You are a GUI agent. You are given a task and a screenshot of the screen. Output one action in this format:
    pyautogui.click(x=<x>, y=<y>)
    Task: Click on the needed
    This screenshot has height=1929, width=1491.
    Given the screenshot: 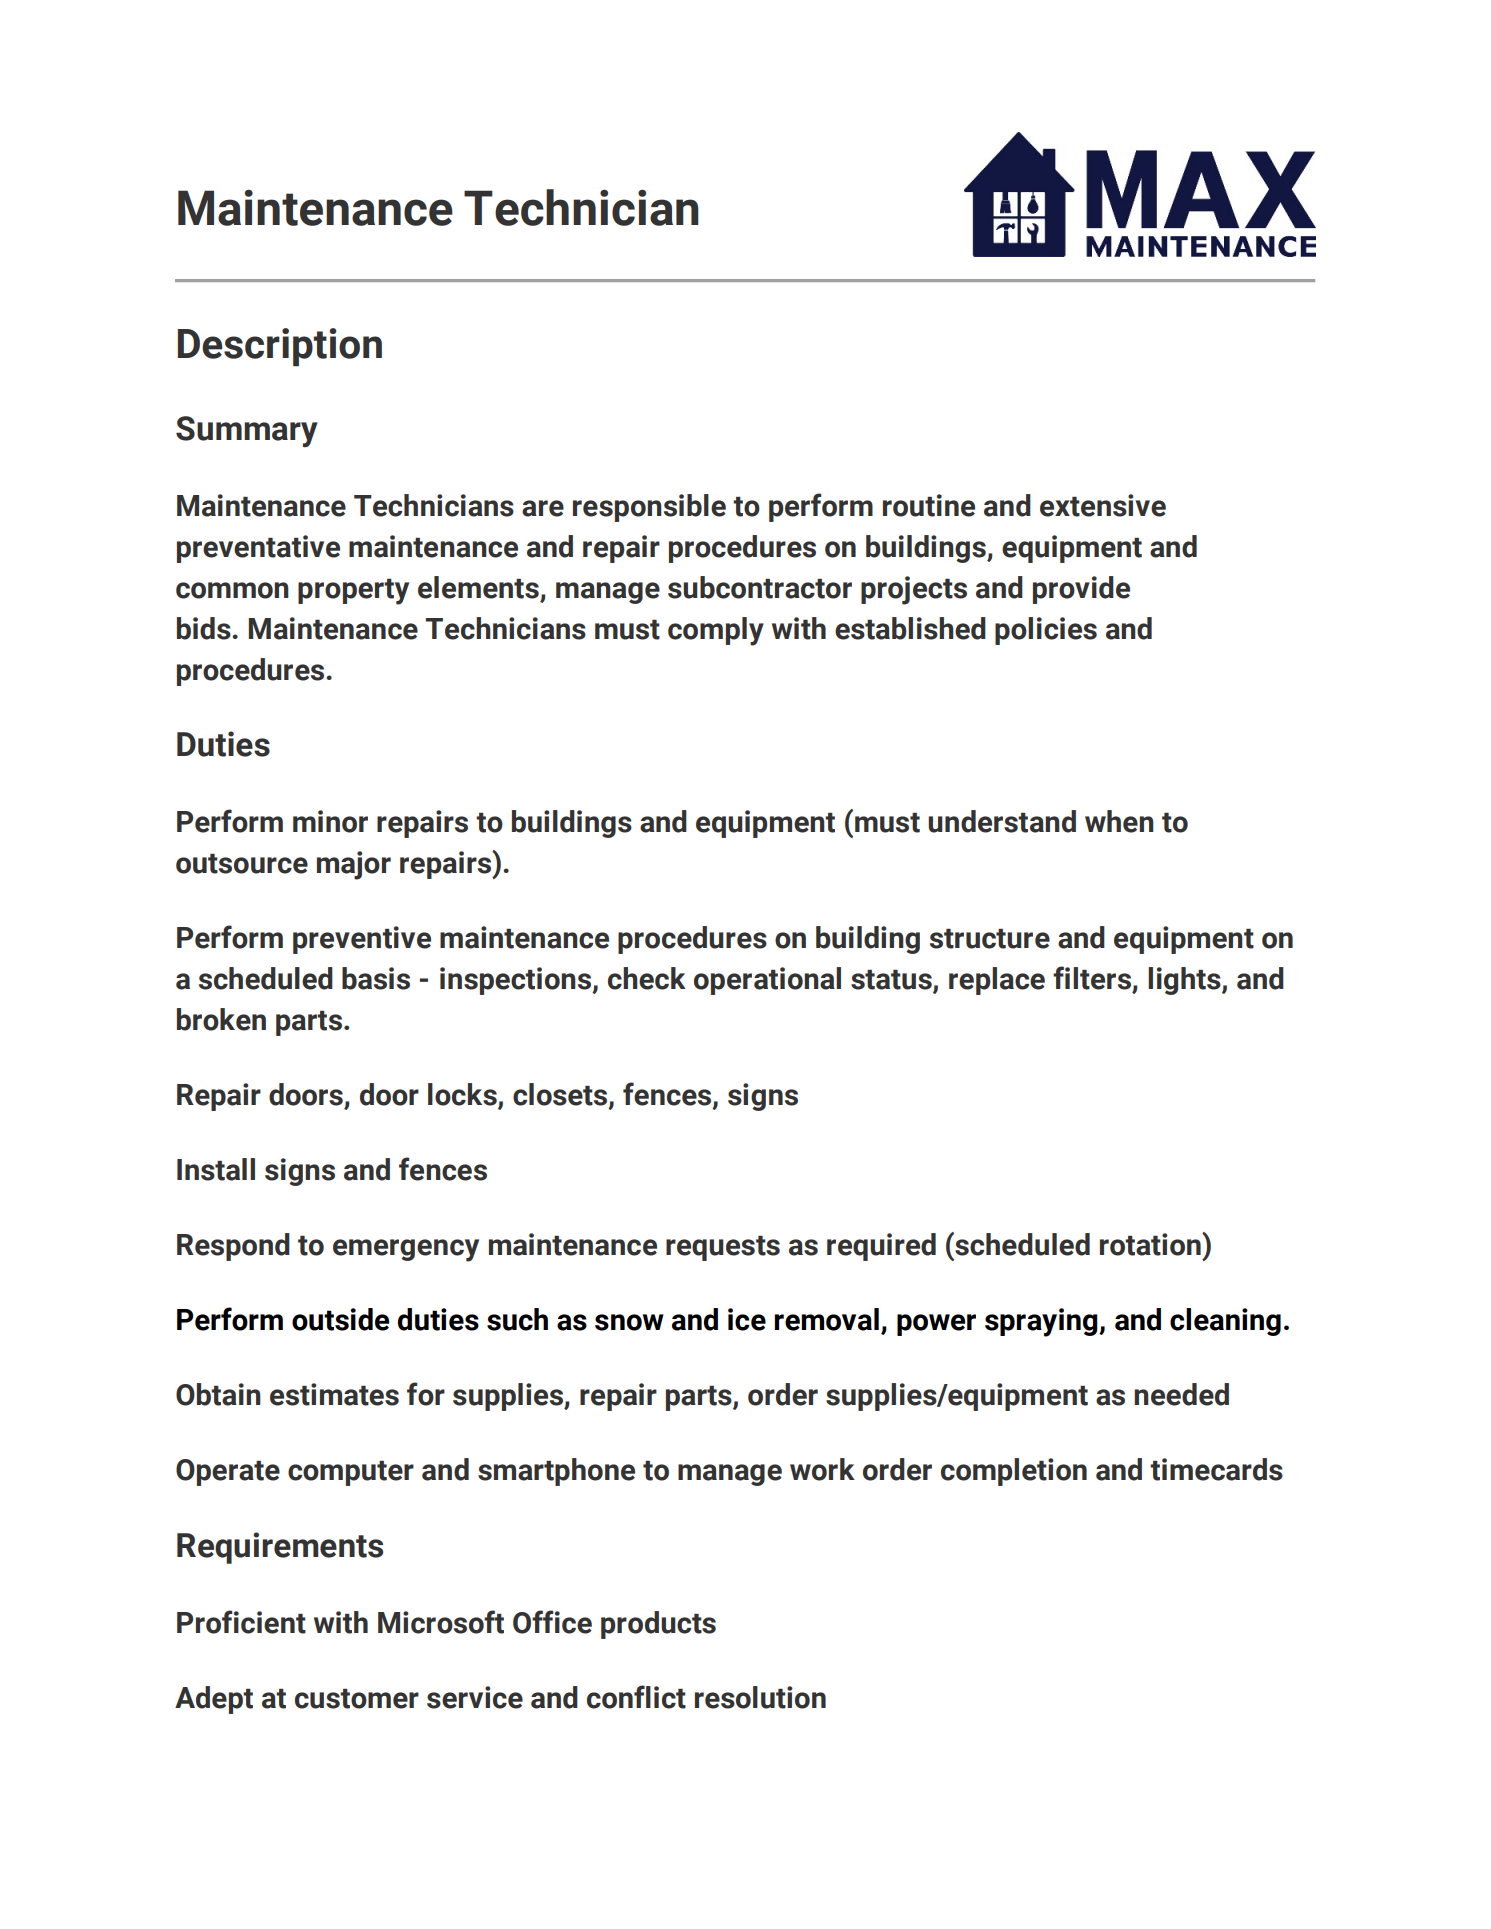 What is the action you would take?
    pyautogui.click(x=1181, y=1394)
